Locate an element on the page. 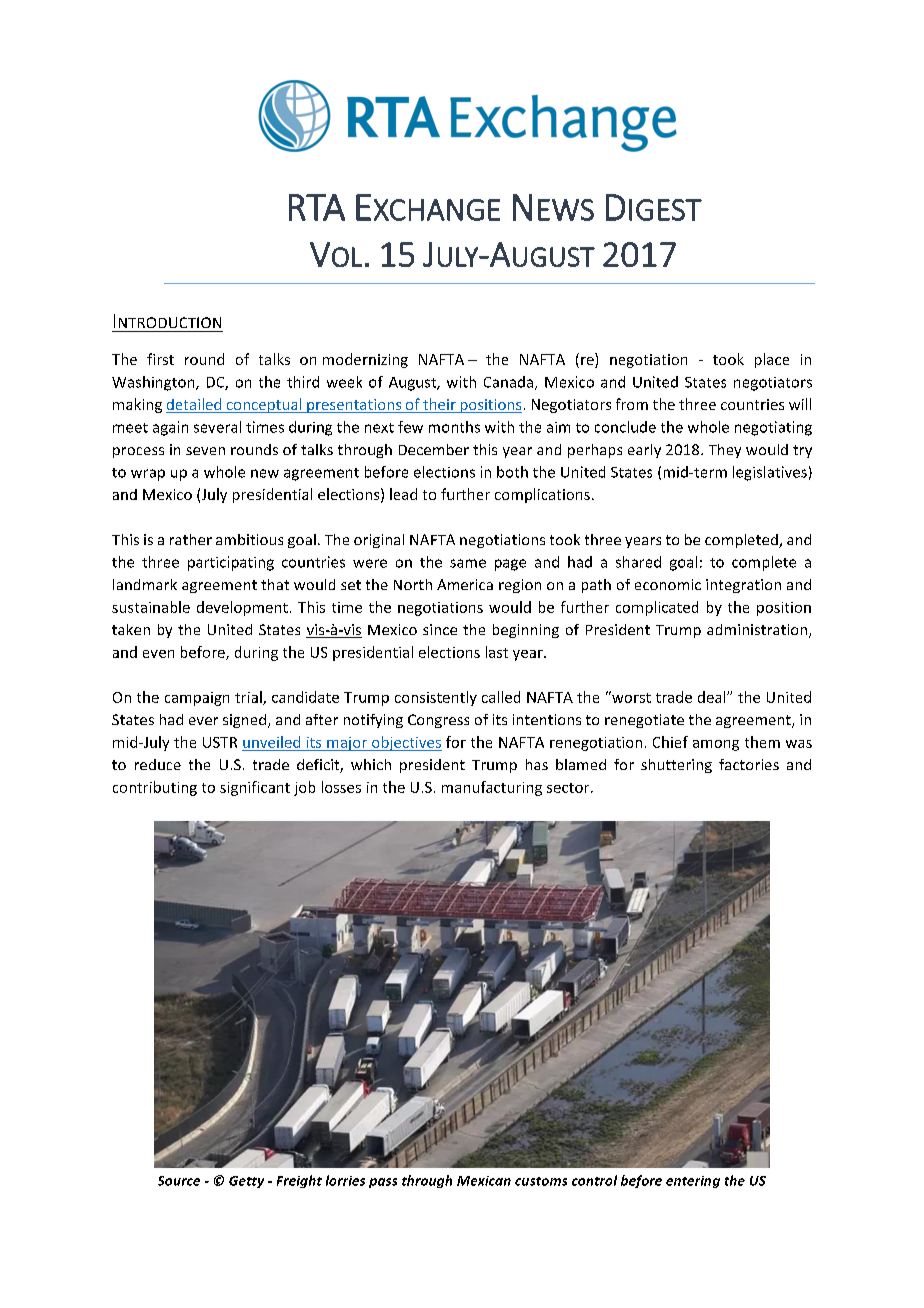 This document has height=1308, width=924. place is located at coordinates (772, 360).
